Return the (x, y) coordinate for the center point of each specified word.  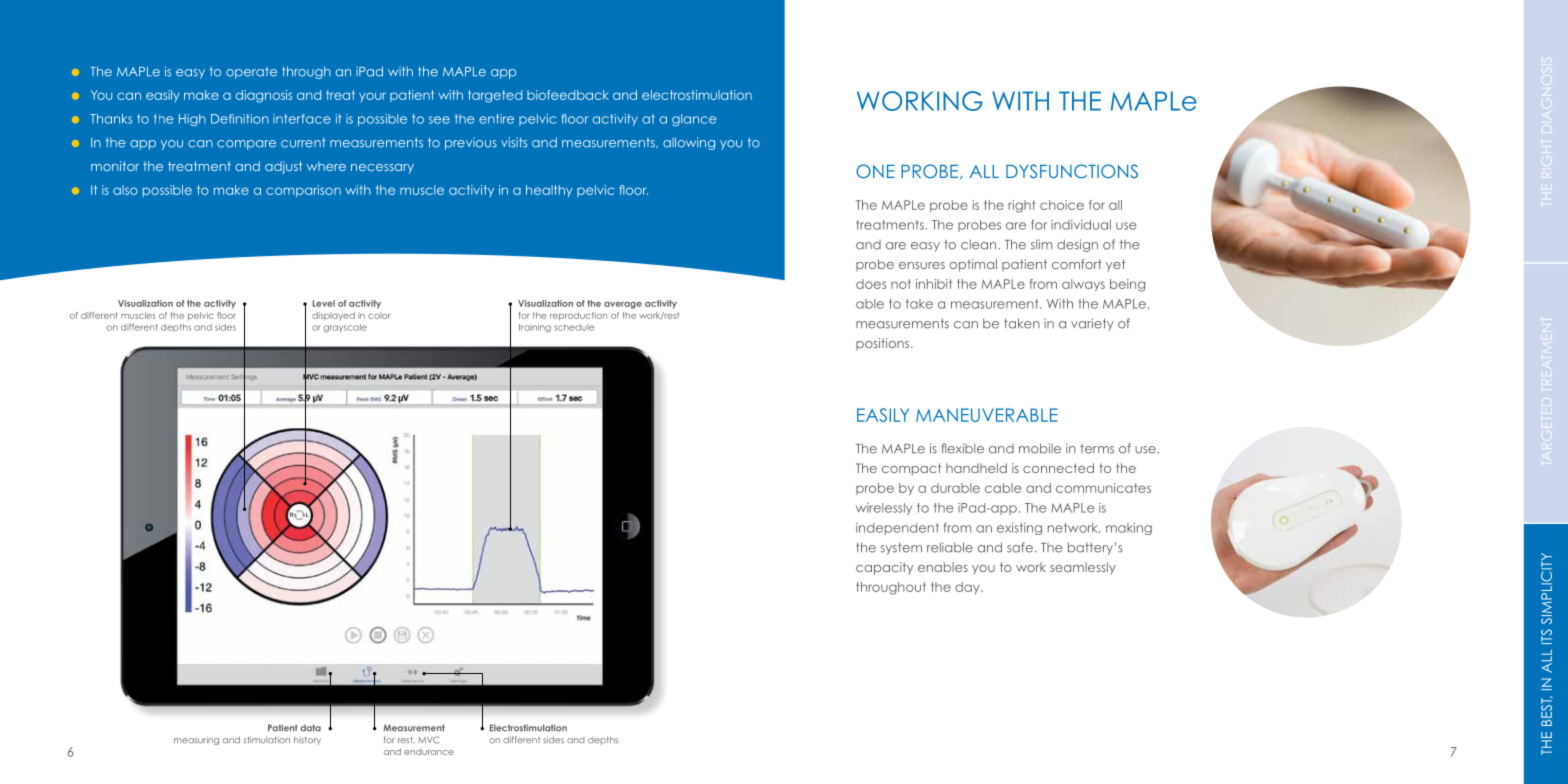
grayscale (345, 328)
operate (251, 73)
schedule (574, 327)
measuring (196, 740)
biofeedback (568, 95)
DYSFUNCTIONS (1072, 171)
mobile (1040, 448)
